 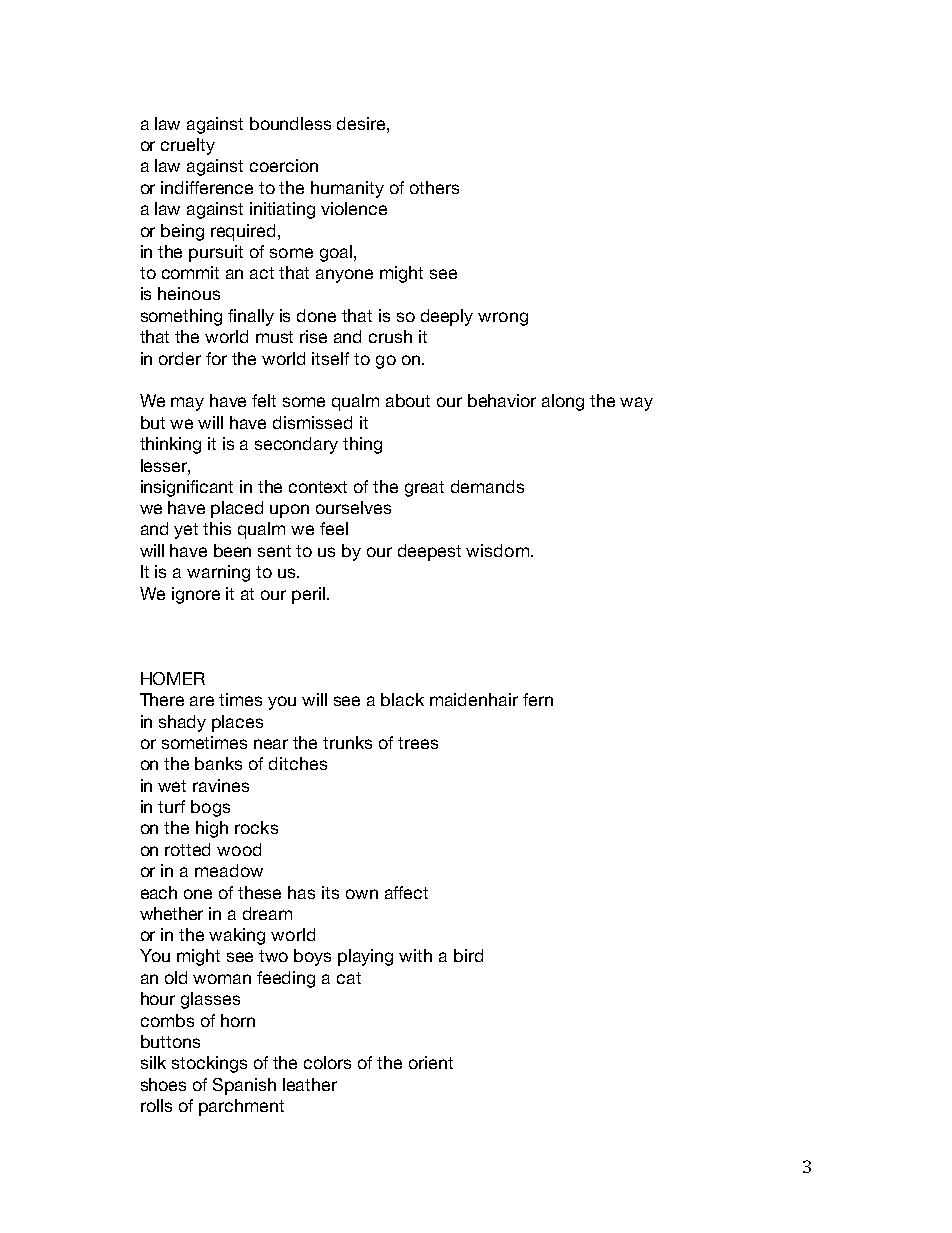 I want to click on deepest, so click(x=429, y=552).
